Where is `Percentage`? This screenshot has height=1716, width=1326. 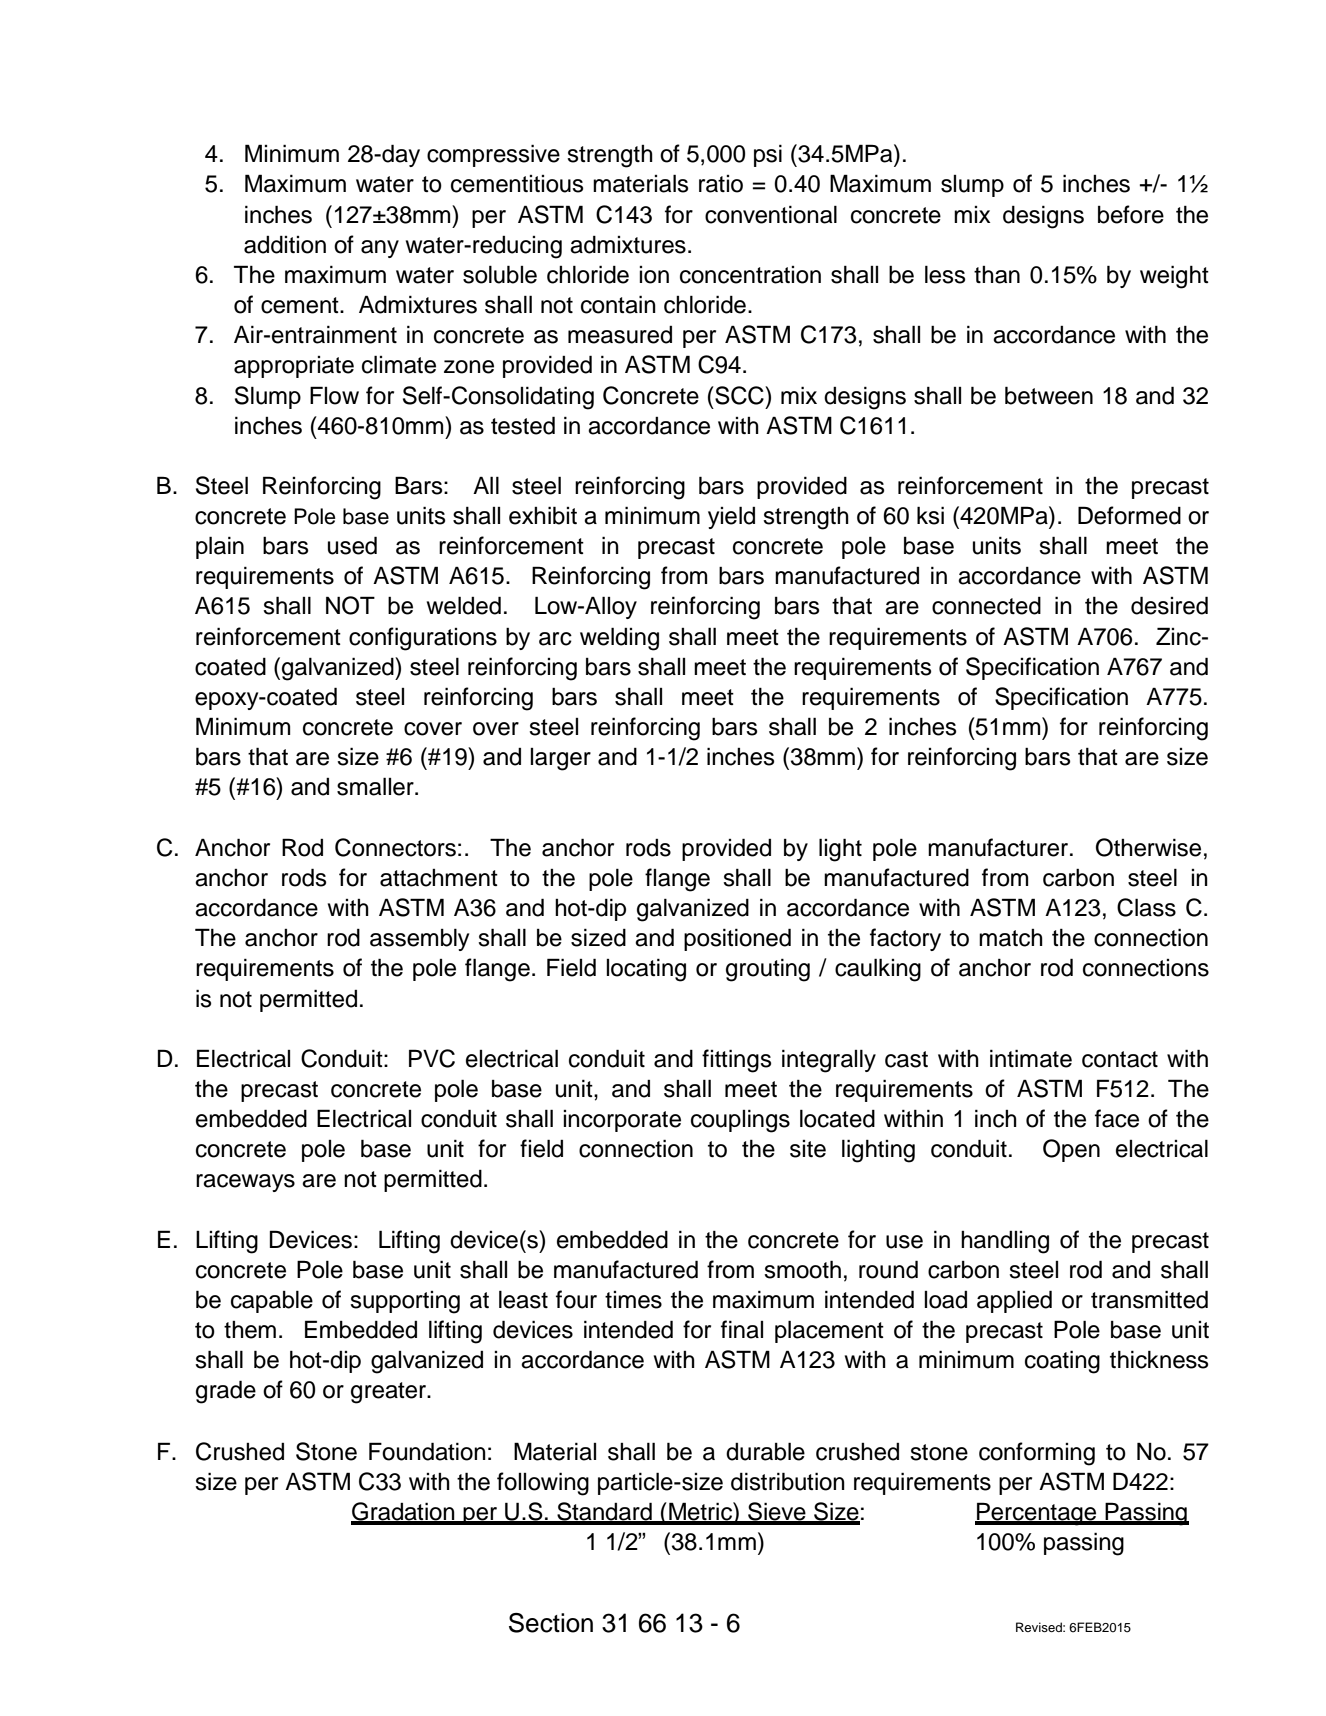
Percentage is located at coordinates (1037, 1514).
